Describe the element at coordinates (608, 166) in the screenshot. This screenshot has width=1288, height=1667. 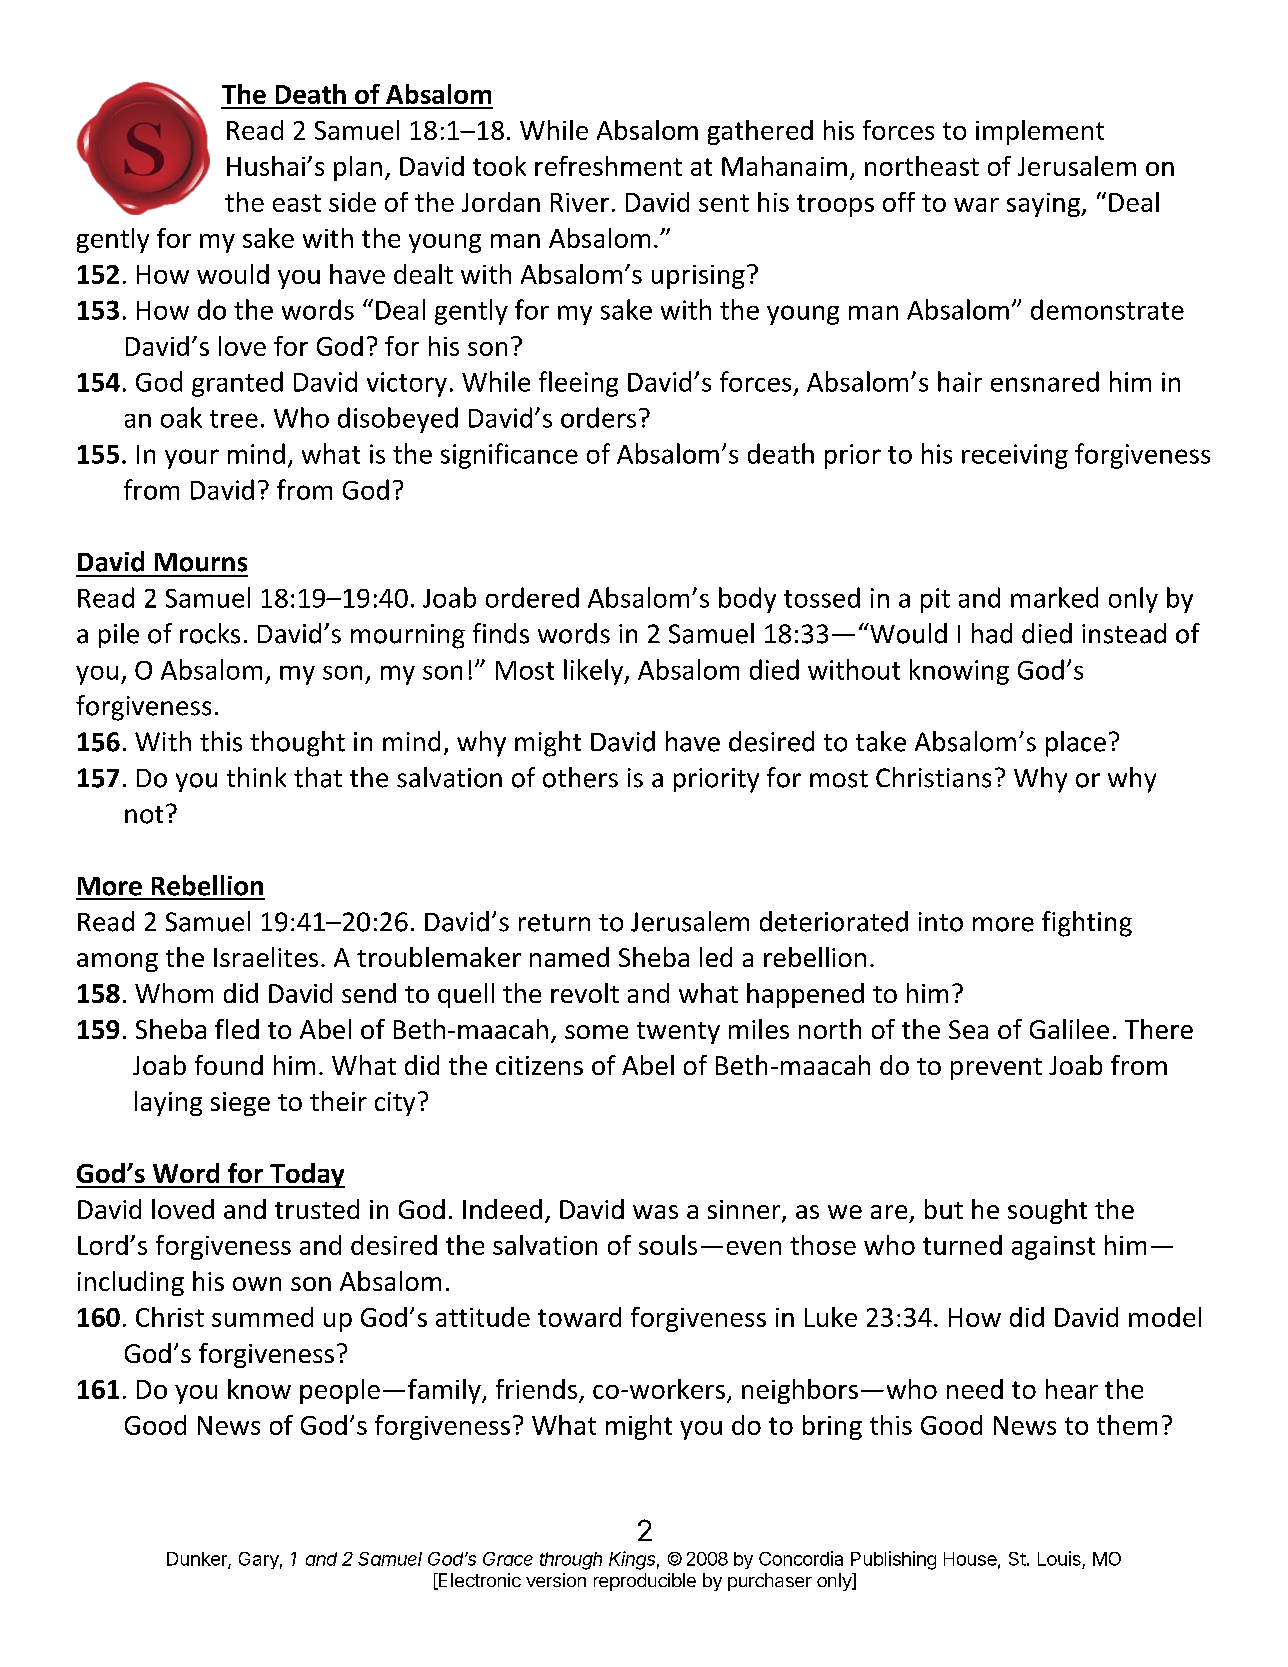
I see `refreshment` at that location.
